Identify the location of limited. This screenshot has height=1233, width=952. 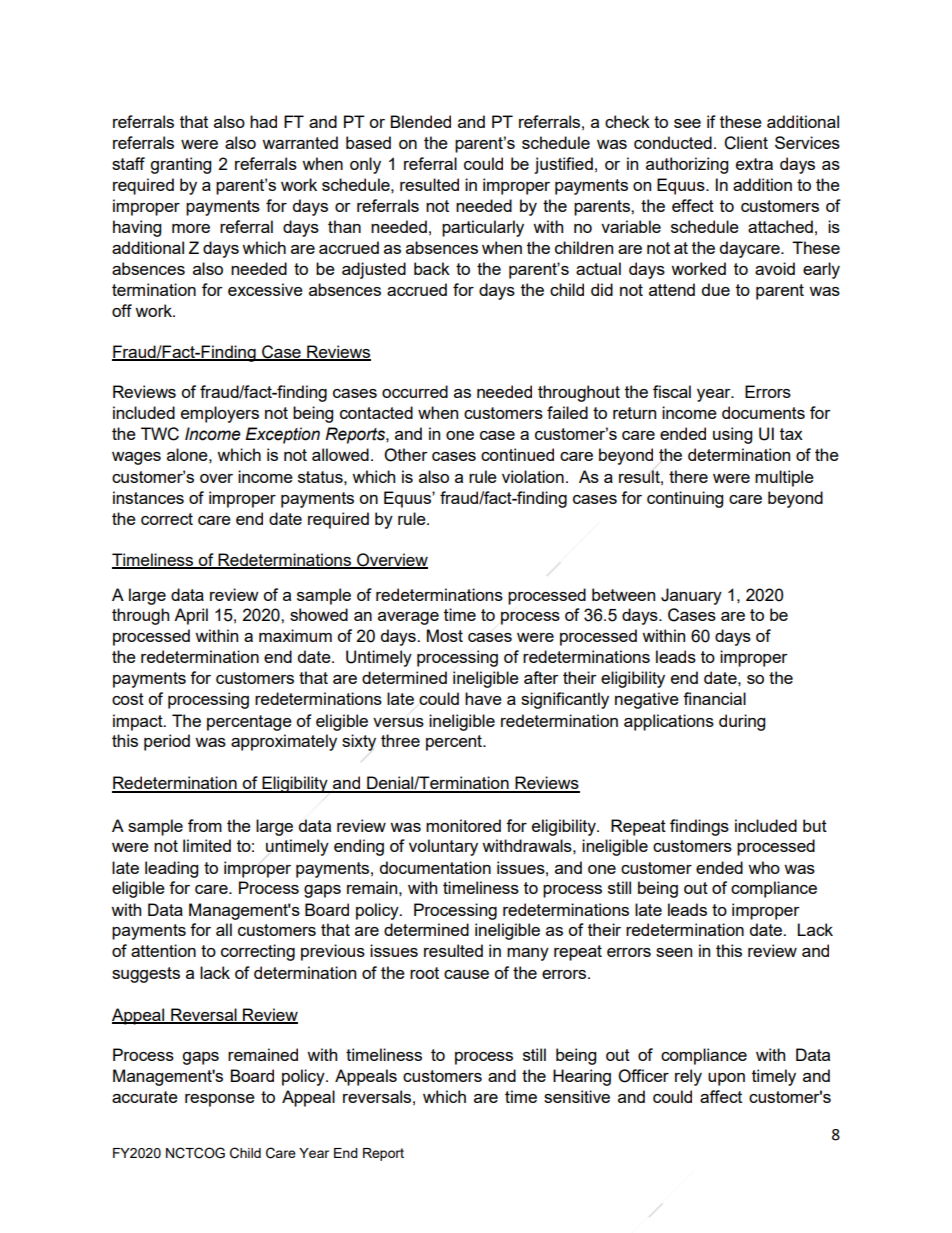
(207, 845).
